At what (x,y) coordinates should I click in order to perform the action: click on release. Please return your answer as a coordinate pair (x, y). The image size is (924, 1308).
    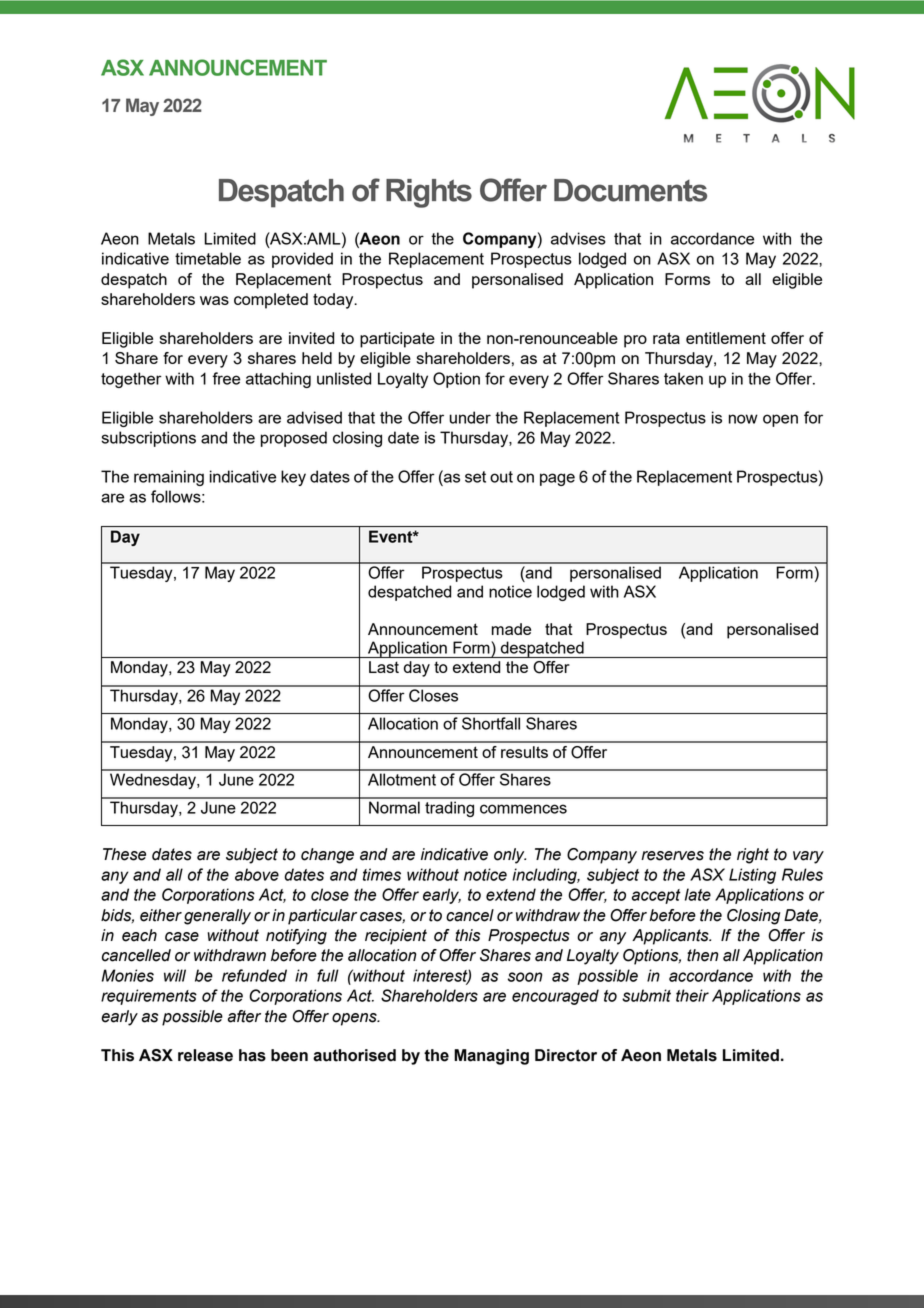
    Looking at the image, I should click on (205, 1055).
